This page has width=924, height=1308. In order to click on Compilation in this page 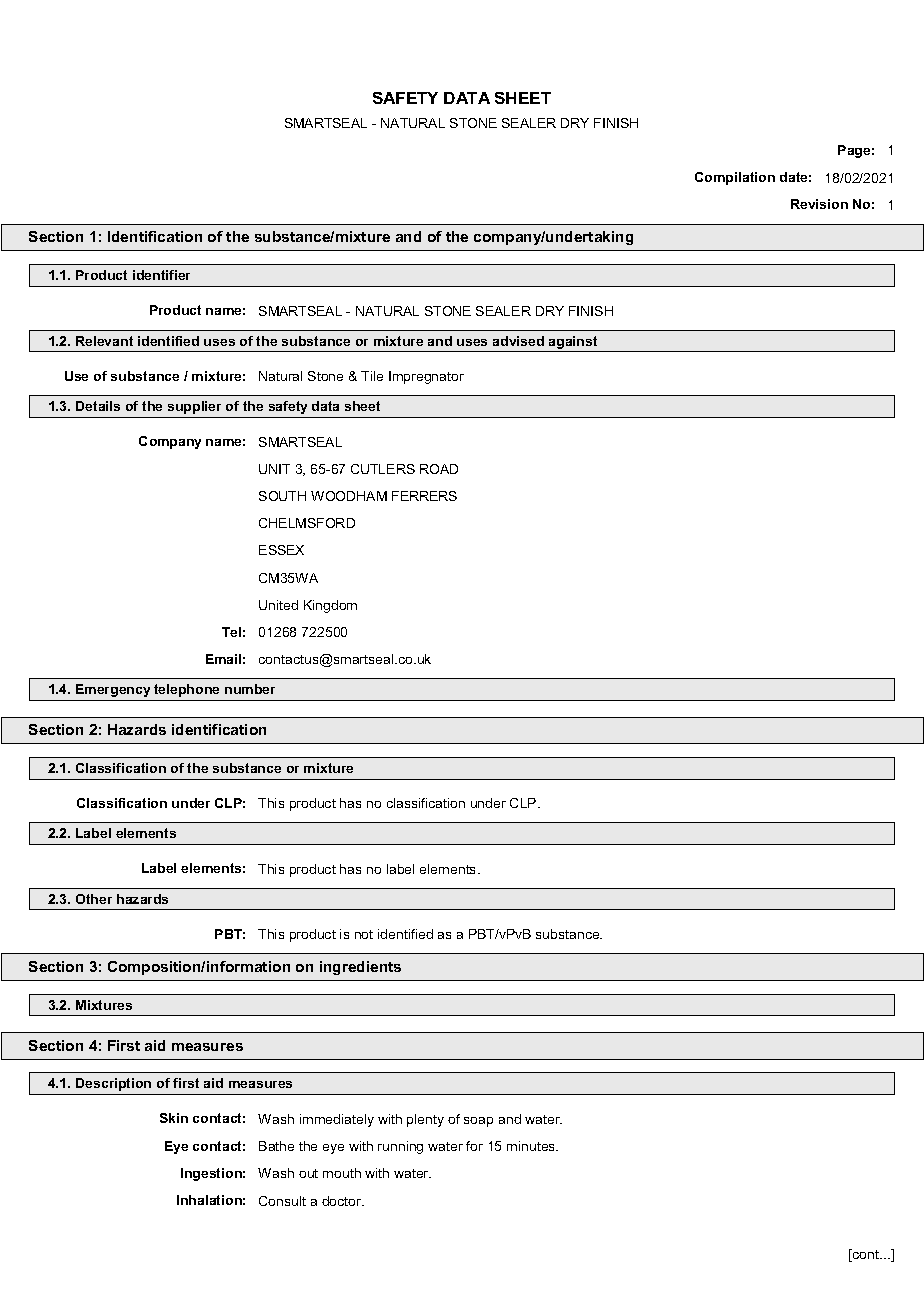, I will do `click(735, 178)`.
